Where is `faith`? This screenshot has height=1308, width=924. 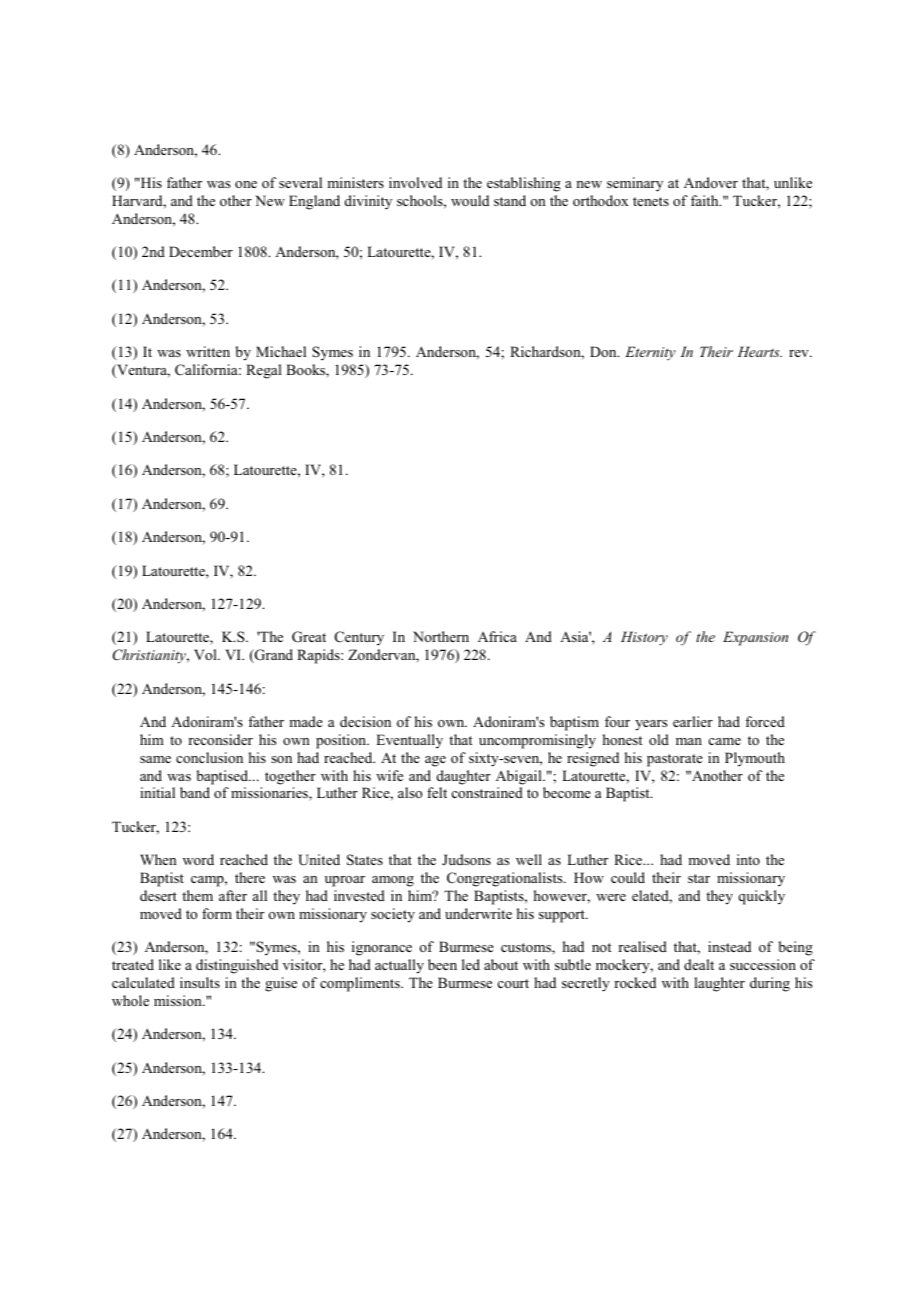 faith is located at coordinates (706, 200).
